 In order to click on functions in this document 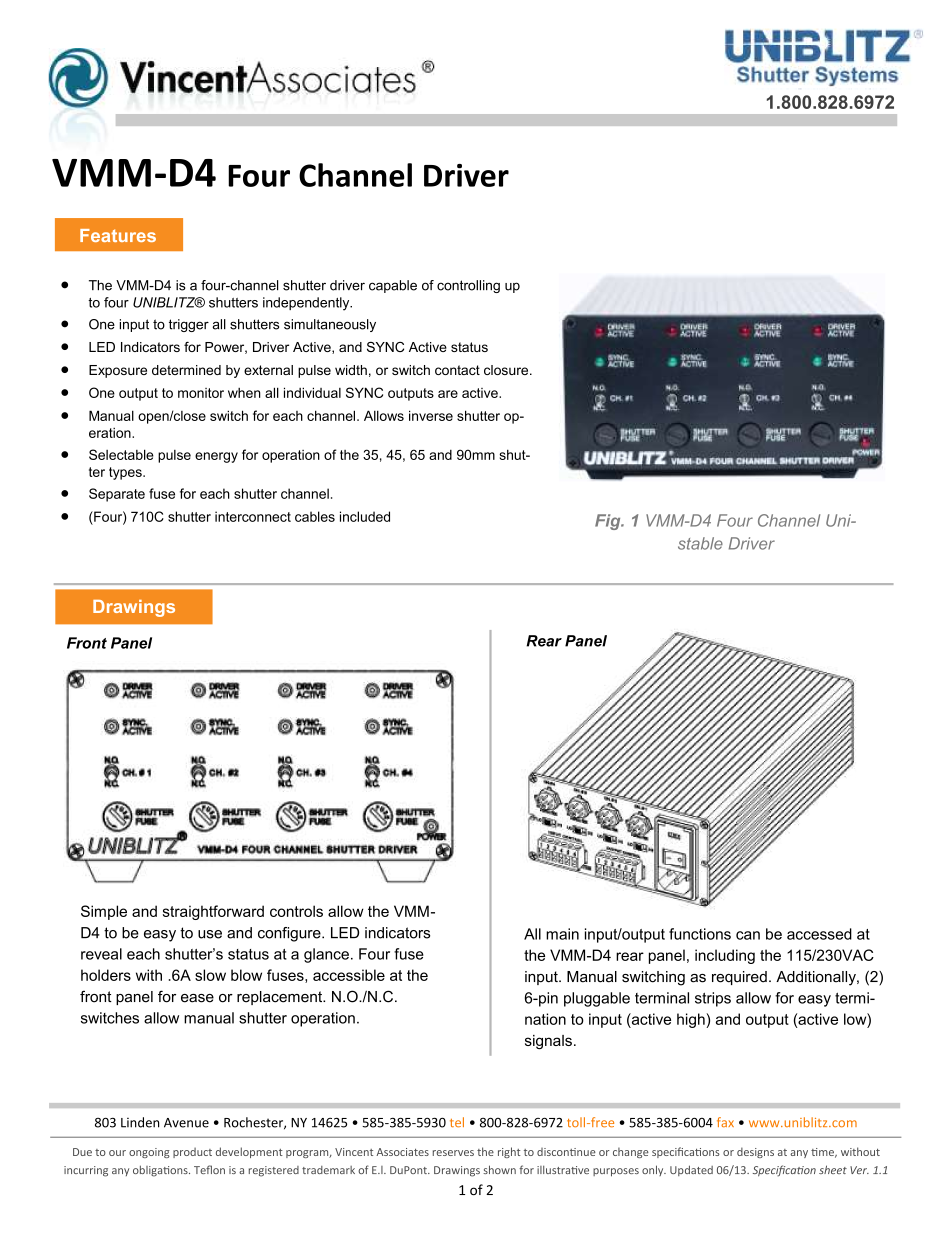, I will do `click(700, 934)`.
